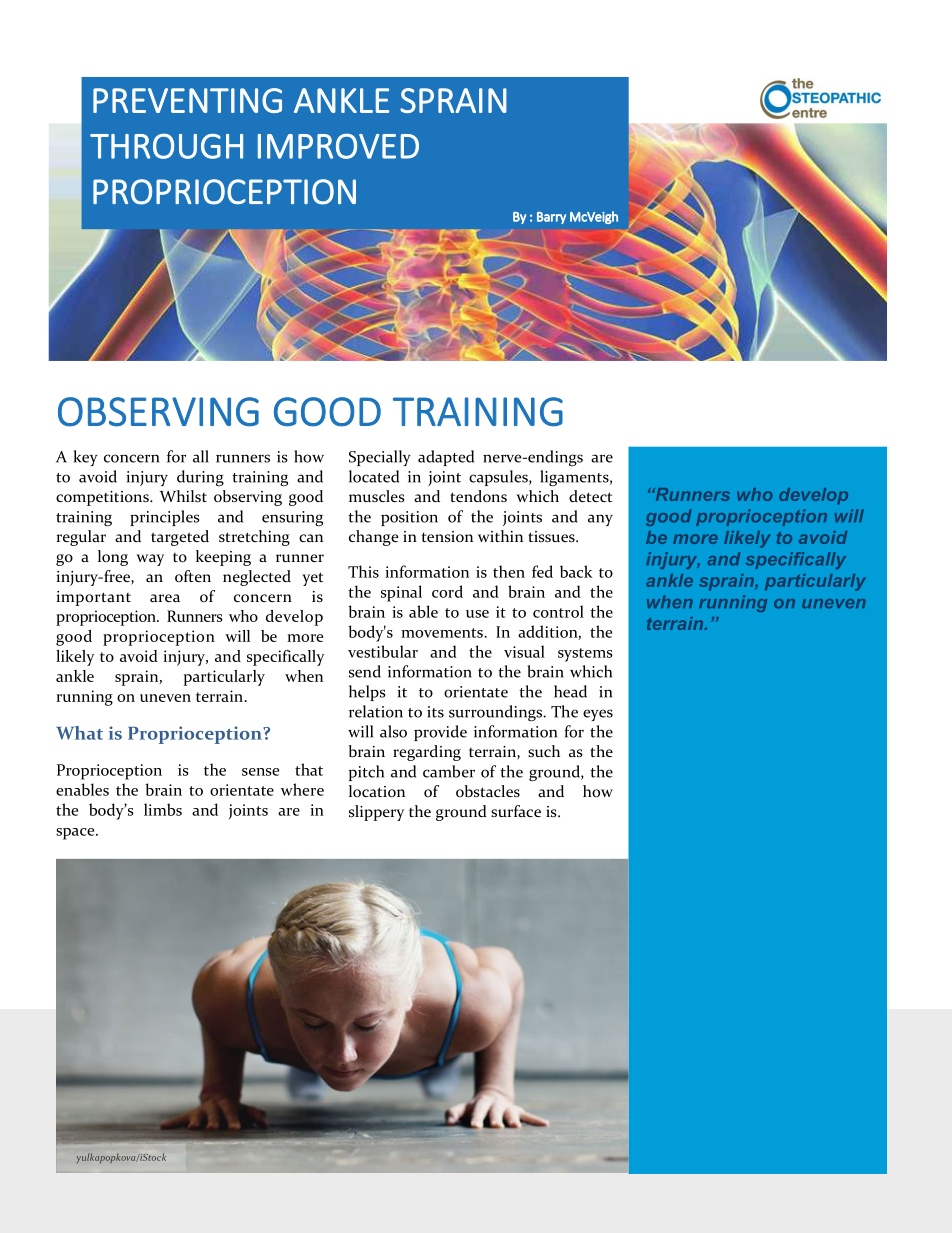  Describe the element at coordinates (376, 813) in the screenshot. I see `slippery` at that location.
